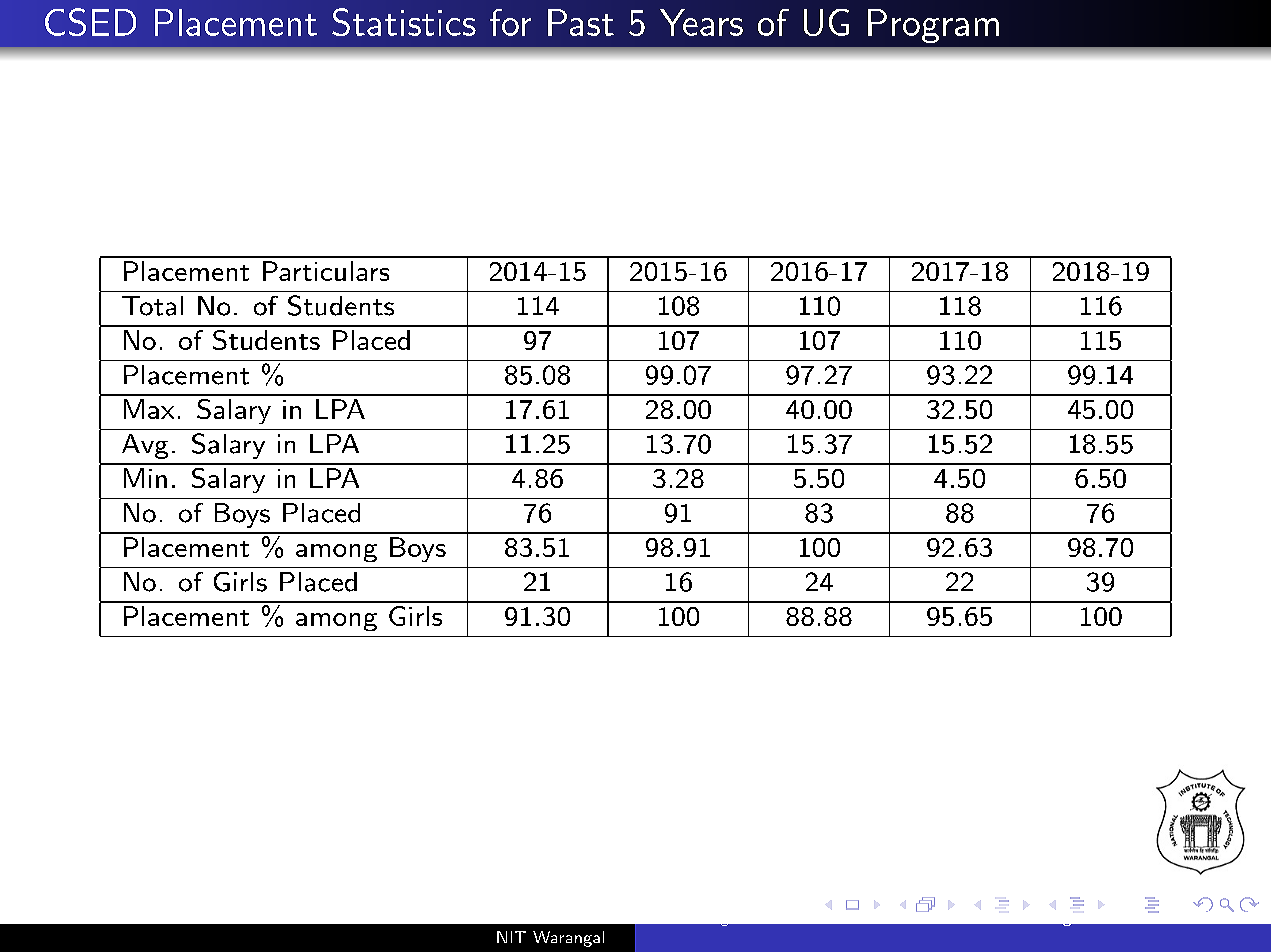 This document has width=1271, height=952. Describe the element at coordinates (510, 22) in the document. I see `for` at that location.
